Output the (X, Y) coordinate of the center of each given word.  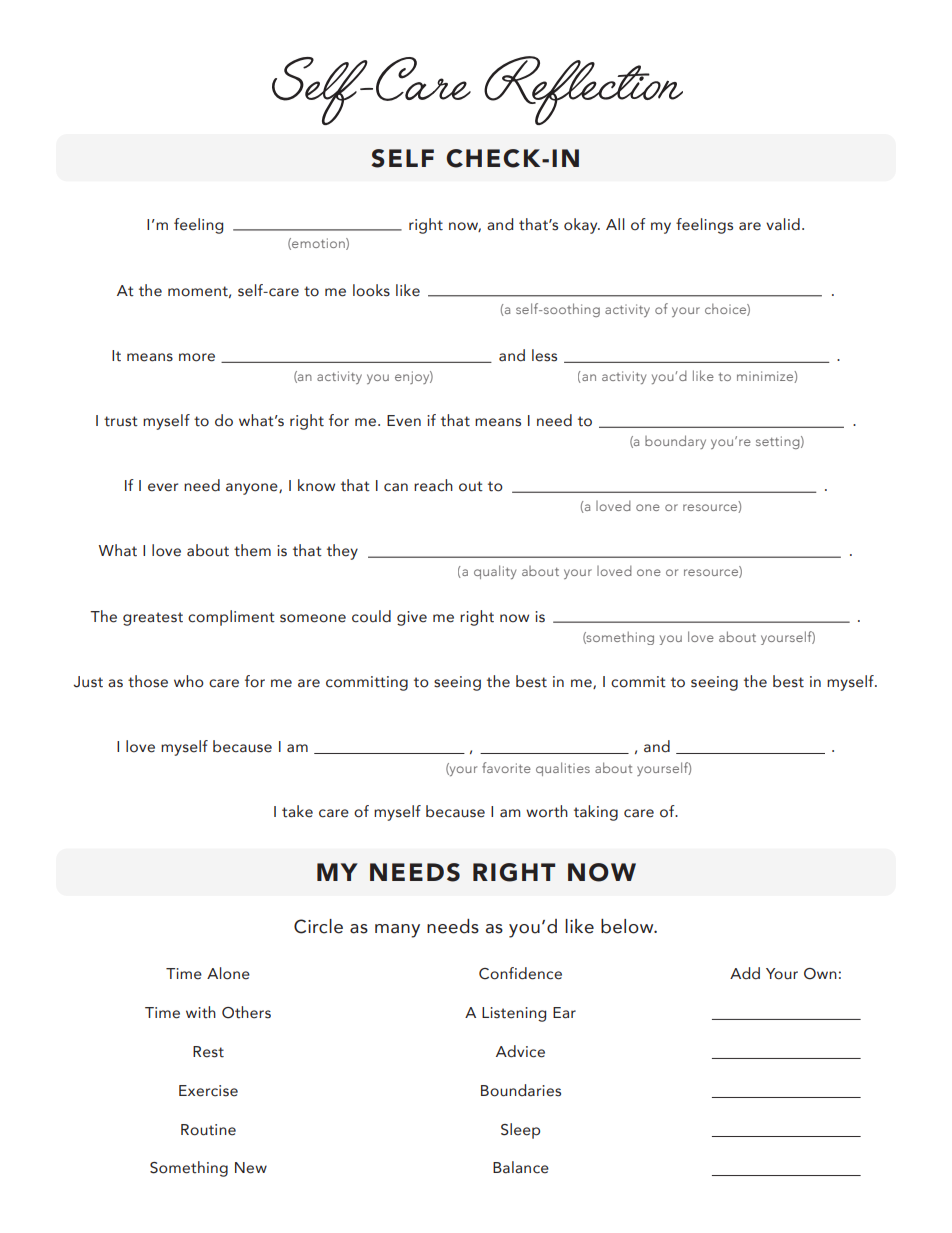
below (628, 926)
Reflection (583, 90)
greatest (153, 619)
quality (495, 572)
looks (371, 290)
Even (404, 421)
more (197, 357)
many (397, 931)
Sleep (520, 1131)
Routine (208, 1130)
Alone (228, 973)
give (412, 618)
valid (783, 224)
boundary (675, 442)
